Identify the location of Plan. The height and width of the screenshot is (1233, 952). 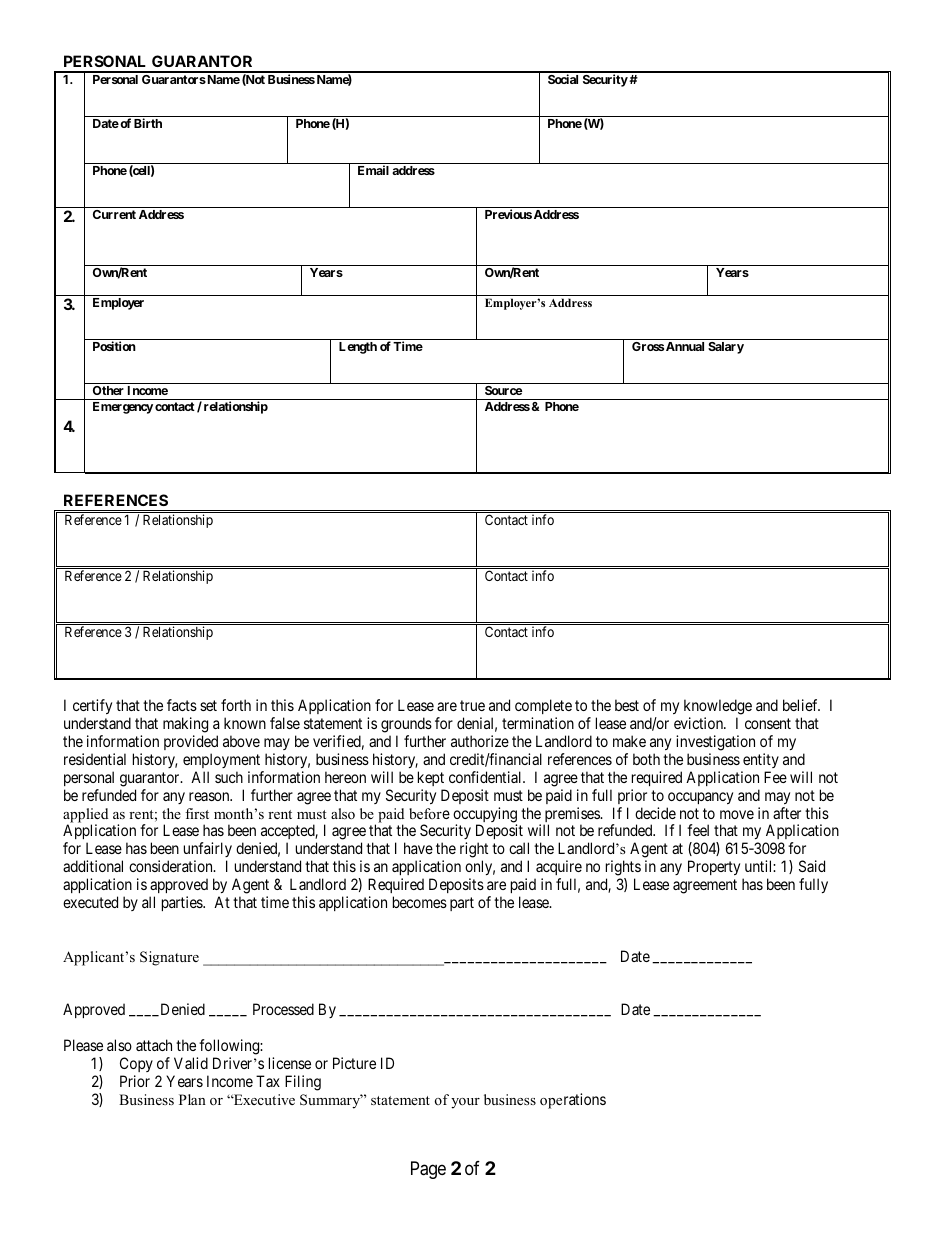
(192, 1099).
